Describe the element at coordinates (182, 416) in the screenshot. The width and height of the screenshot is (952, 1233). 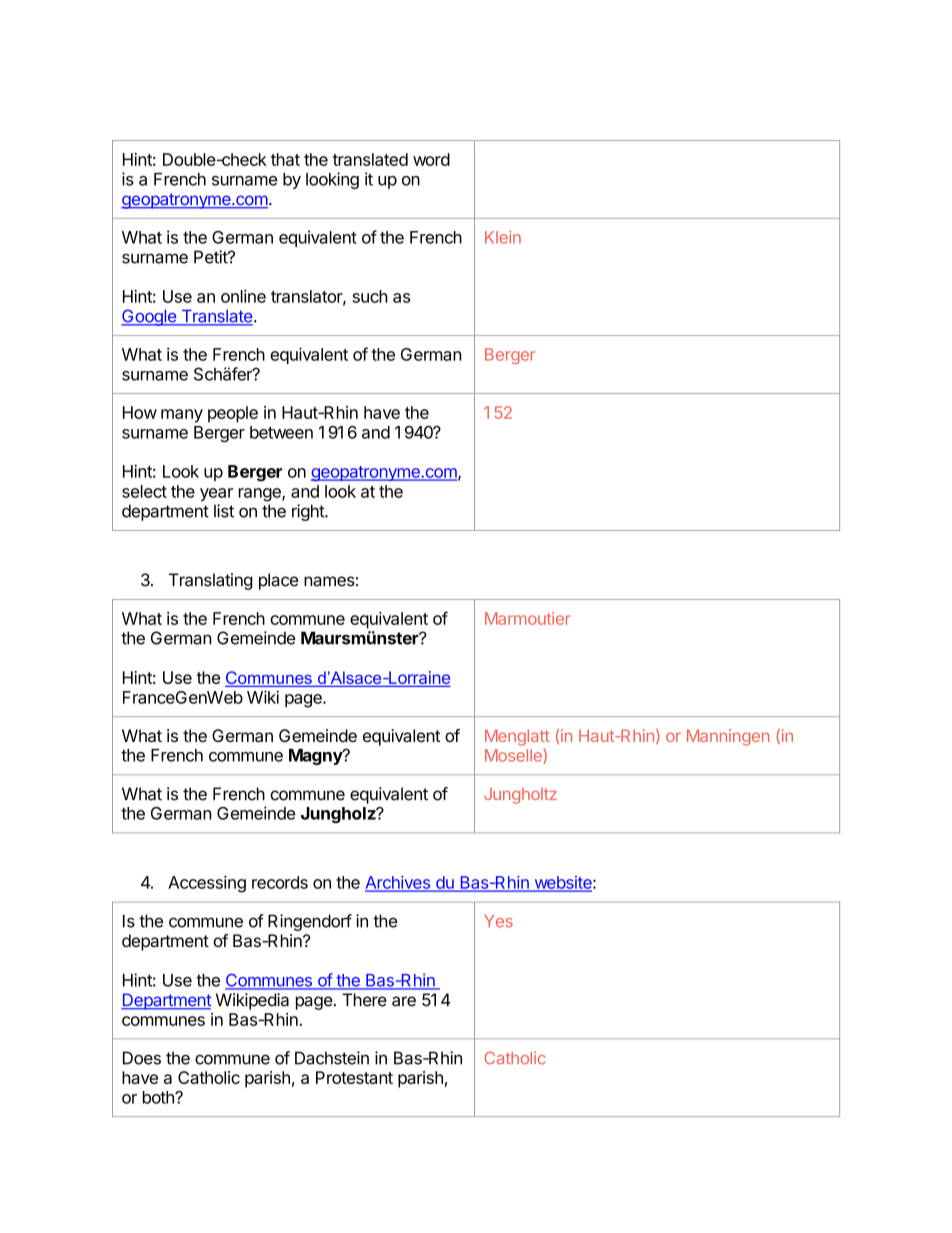
I see `many` at that location.
